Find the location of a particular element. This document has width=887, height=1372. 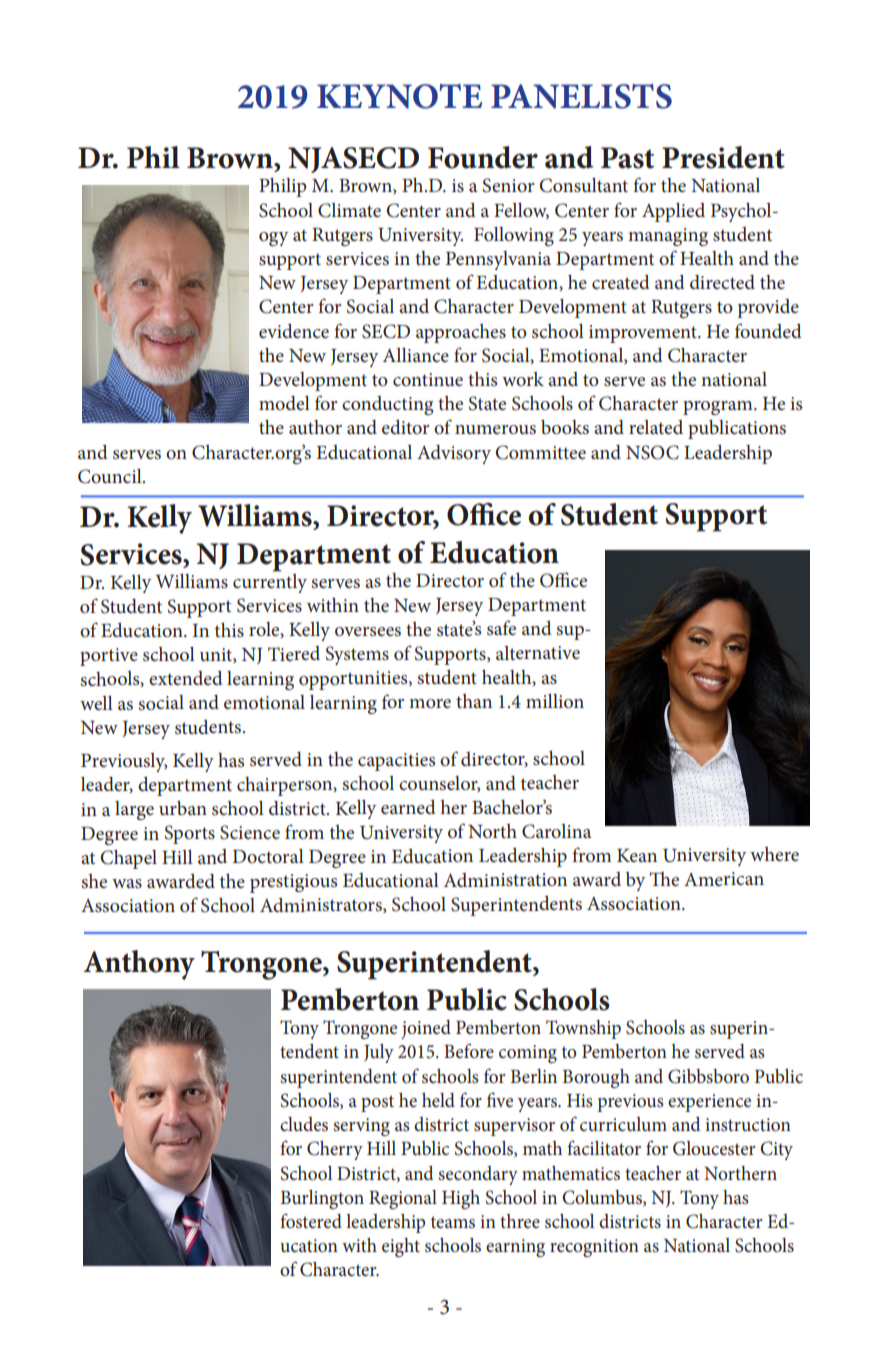

fostered is located at coordinates (311, 1221).
